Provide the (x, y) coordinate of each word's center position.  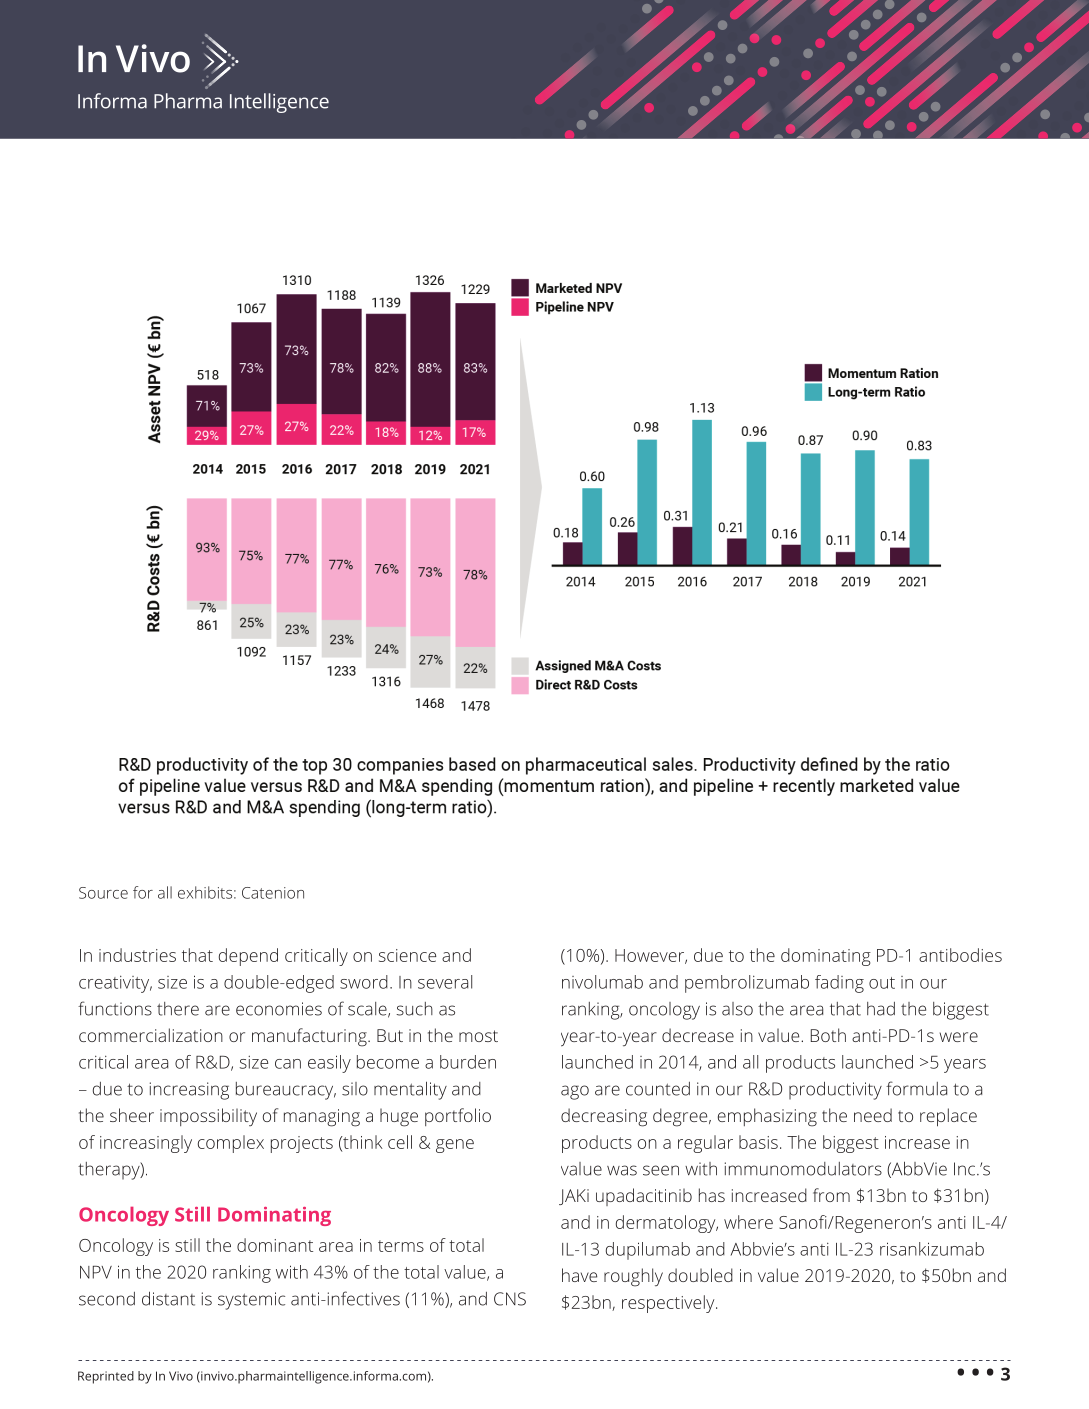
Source (103, 893)
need (873, 1115)
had (881, 1009)
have (579, 1275)
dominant (275, 1245)
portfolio (458, 1117)
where (748, 1222)
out (882, 983)
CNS (510, 1299)
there (178, 1009)
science (408, 955)
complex (231, 1144)
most (478, 1036)
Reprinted (106, 1377)
